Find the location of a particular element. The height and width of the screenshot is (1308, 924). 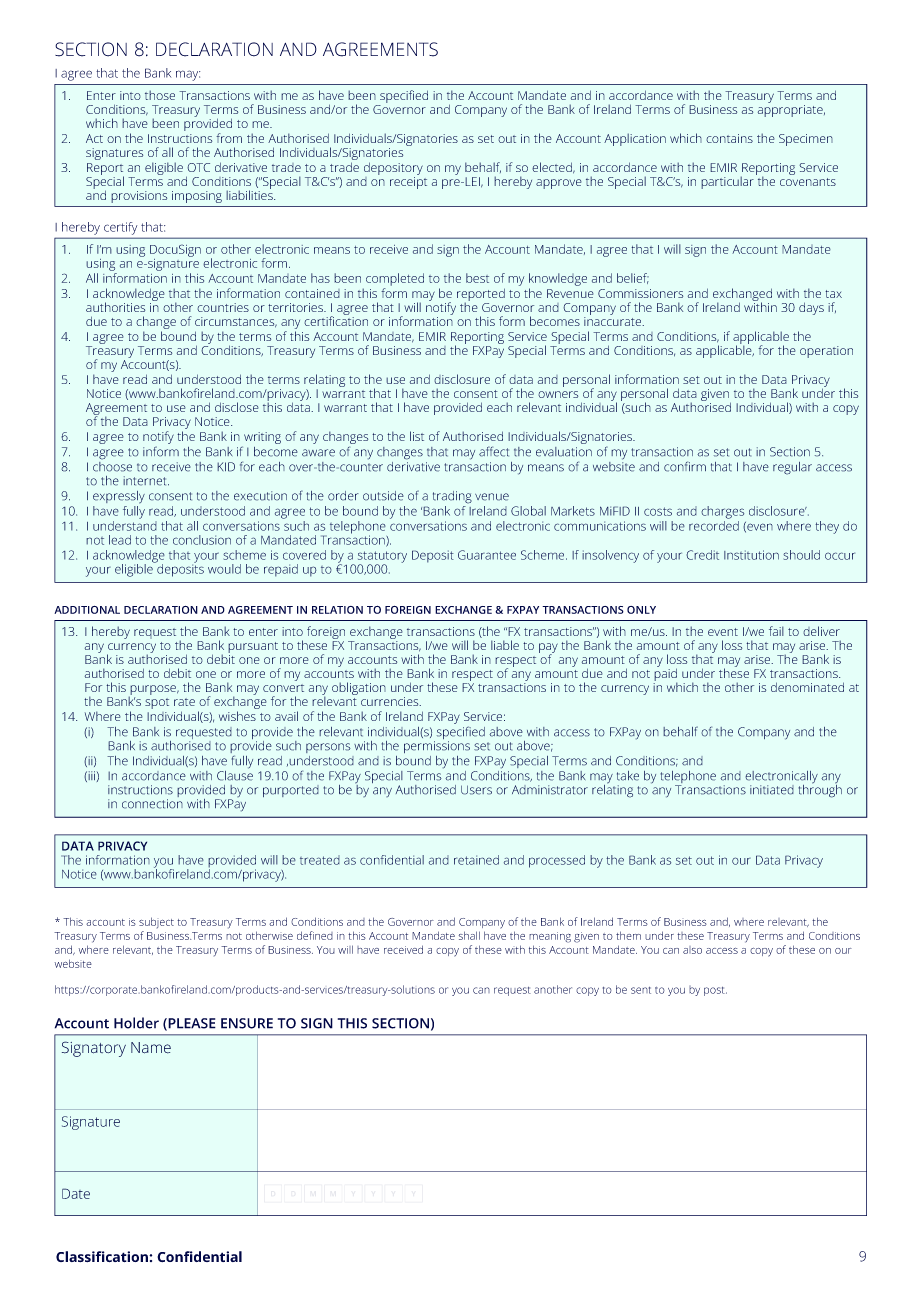

contains is located at coordinates (729, 138).
